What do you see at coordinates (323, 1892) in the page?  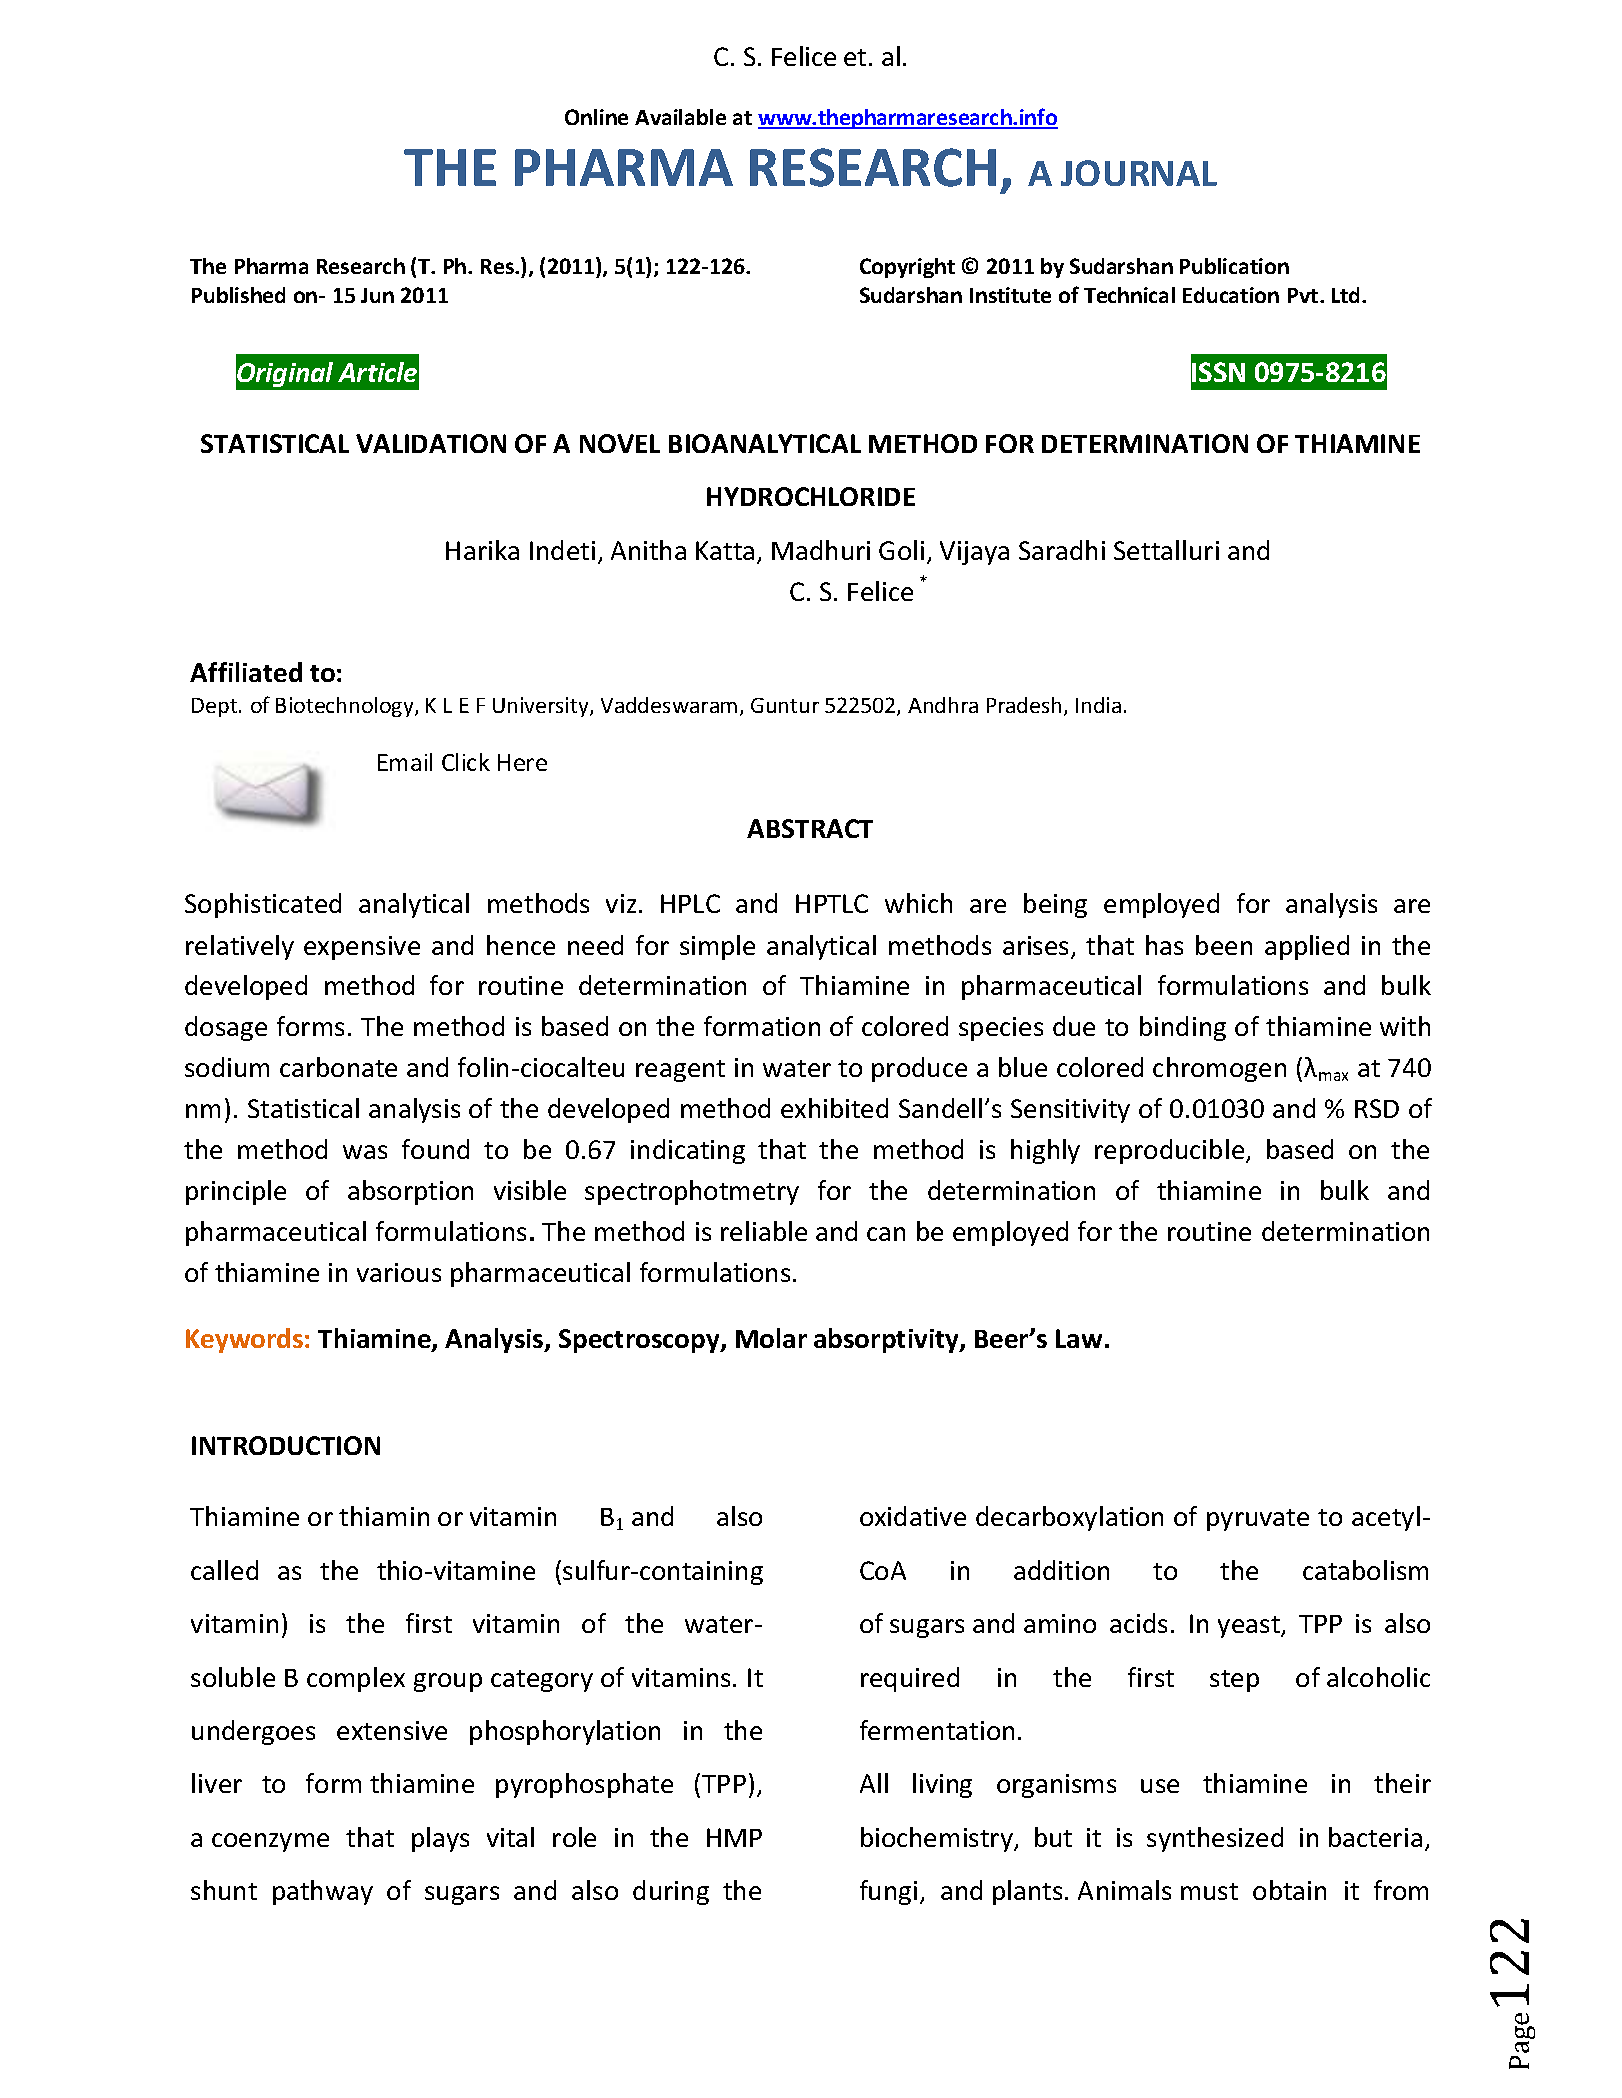 I see `pathway` at bounding box center [323, 1892].
